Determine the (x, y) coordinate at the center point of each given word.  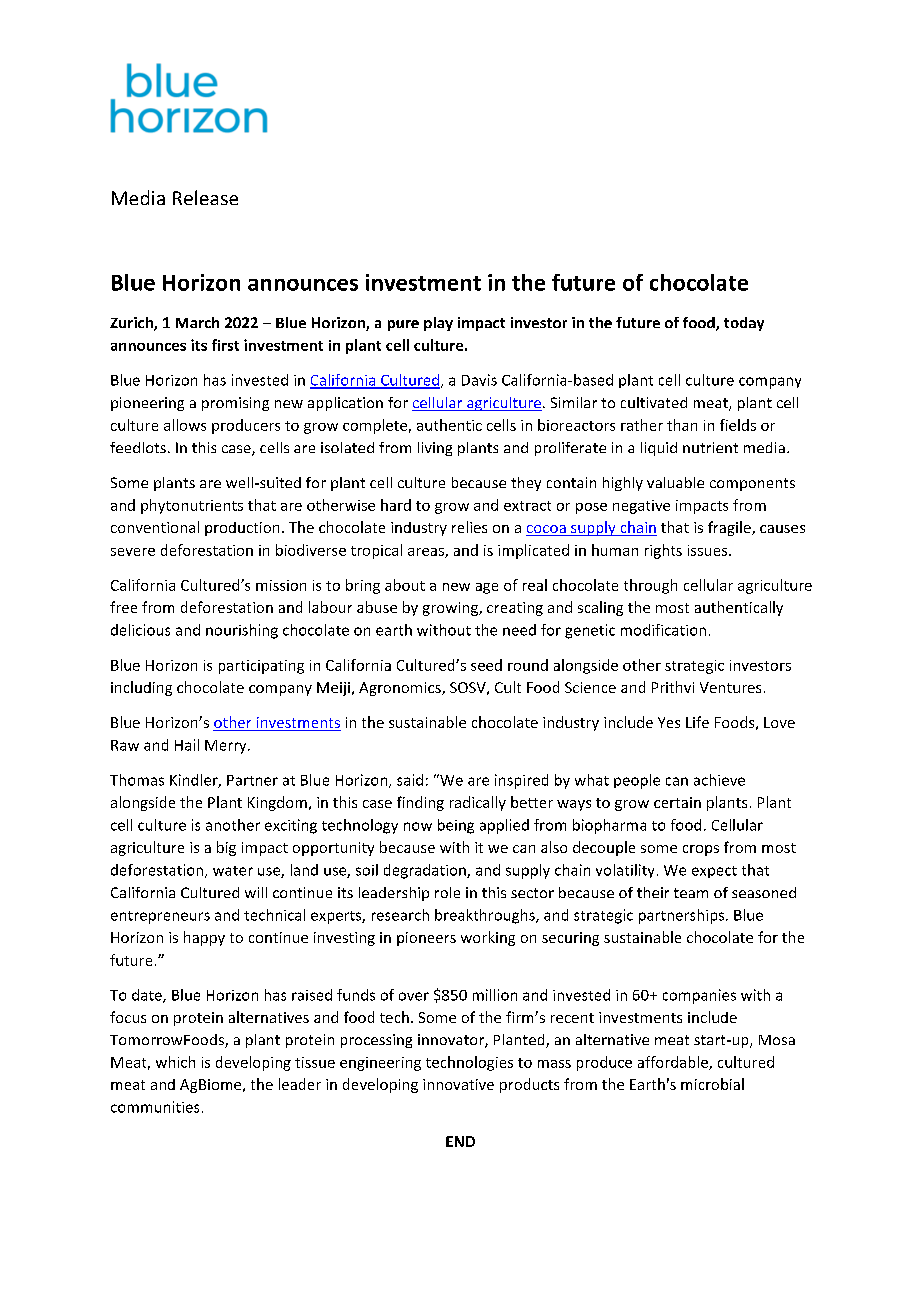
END (460, 1141)
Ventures (730, 687)
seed (486, 665)
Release (205, 197)
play (438, 324)
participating (261, 667)
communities (155, 1107)
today (744, 324)
